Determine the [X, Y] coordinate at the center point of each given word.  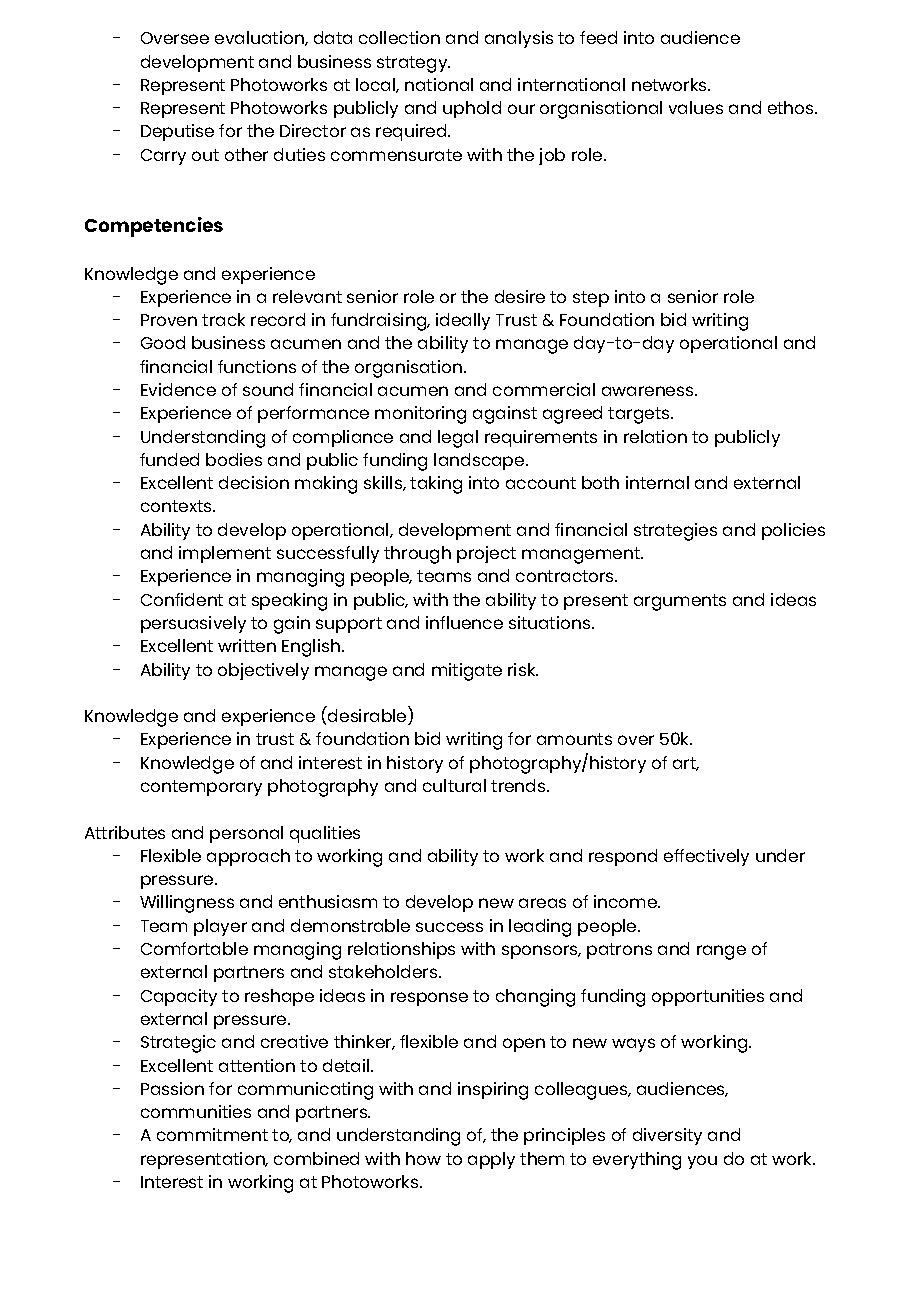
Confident [182, 599]
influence [464, 622]
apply [491, 1160]
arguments [680, 602]
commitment [212, 1134]
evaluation [260, 38]
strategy [413, 64]
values [696, 107]
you [702, 1162]
